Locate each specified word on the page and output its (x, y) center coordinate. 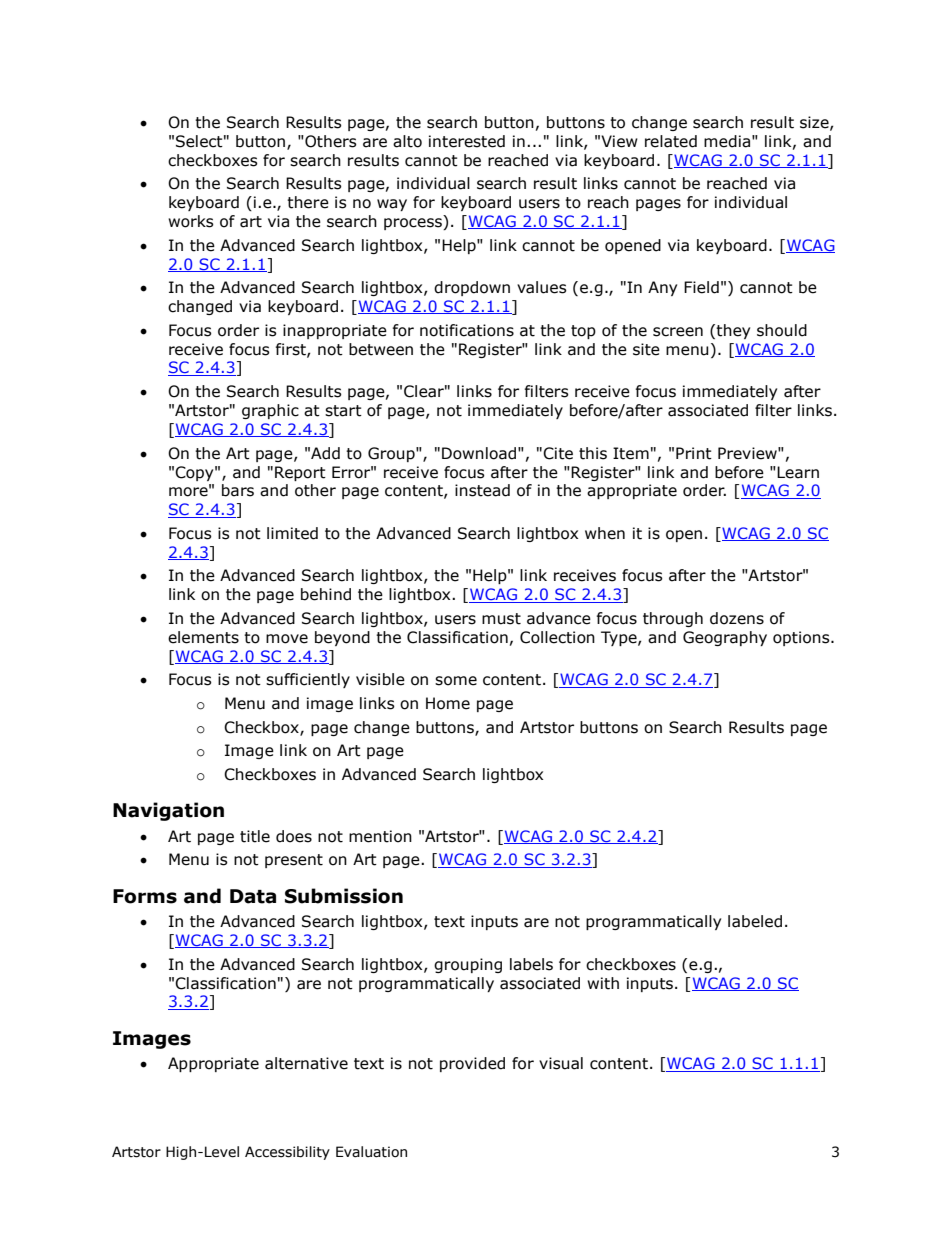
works (191, 221)
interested (467, 141)
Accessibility (287, 1153)
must (501, 619)
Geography (725, 638)
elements (203, 637)
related (671, 141)
